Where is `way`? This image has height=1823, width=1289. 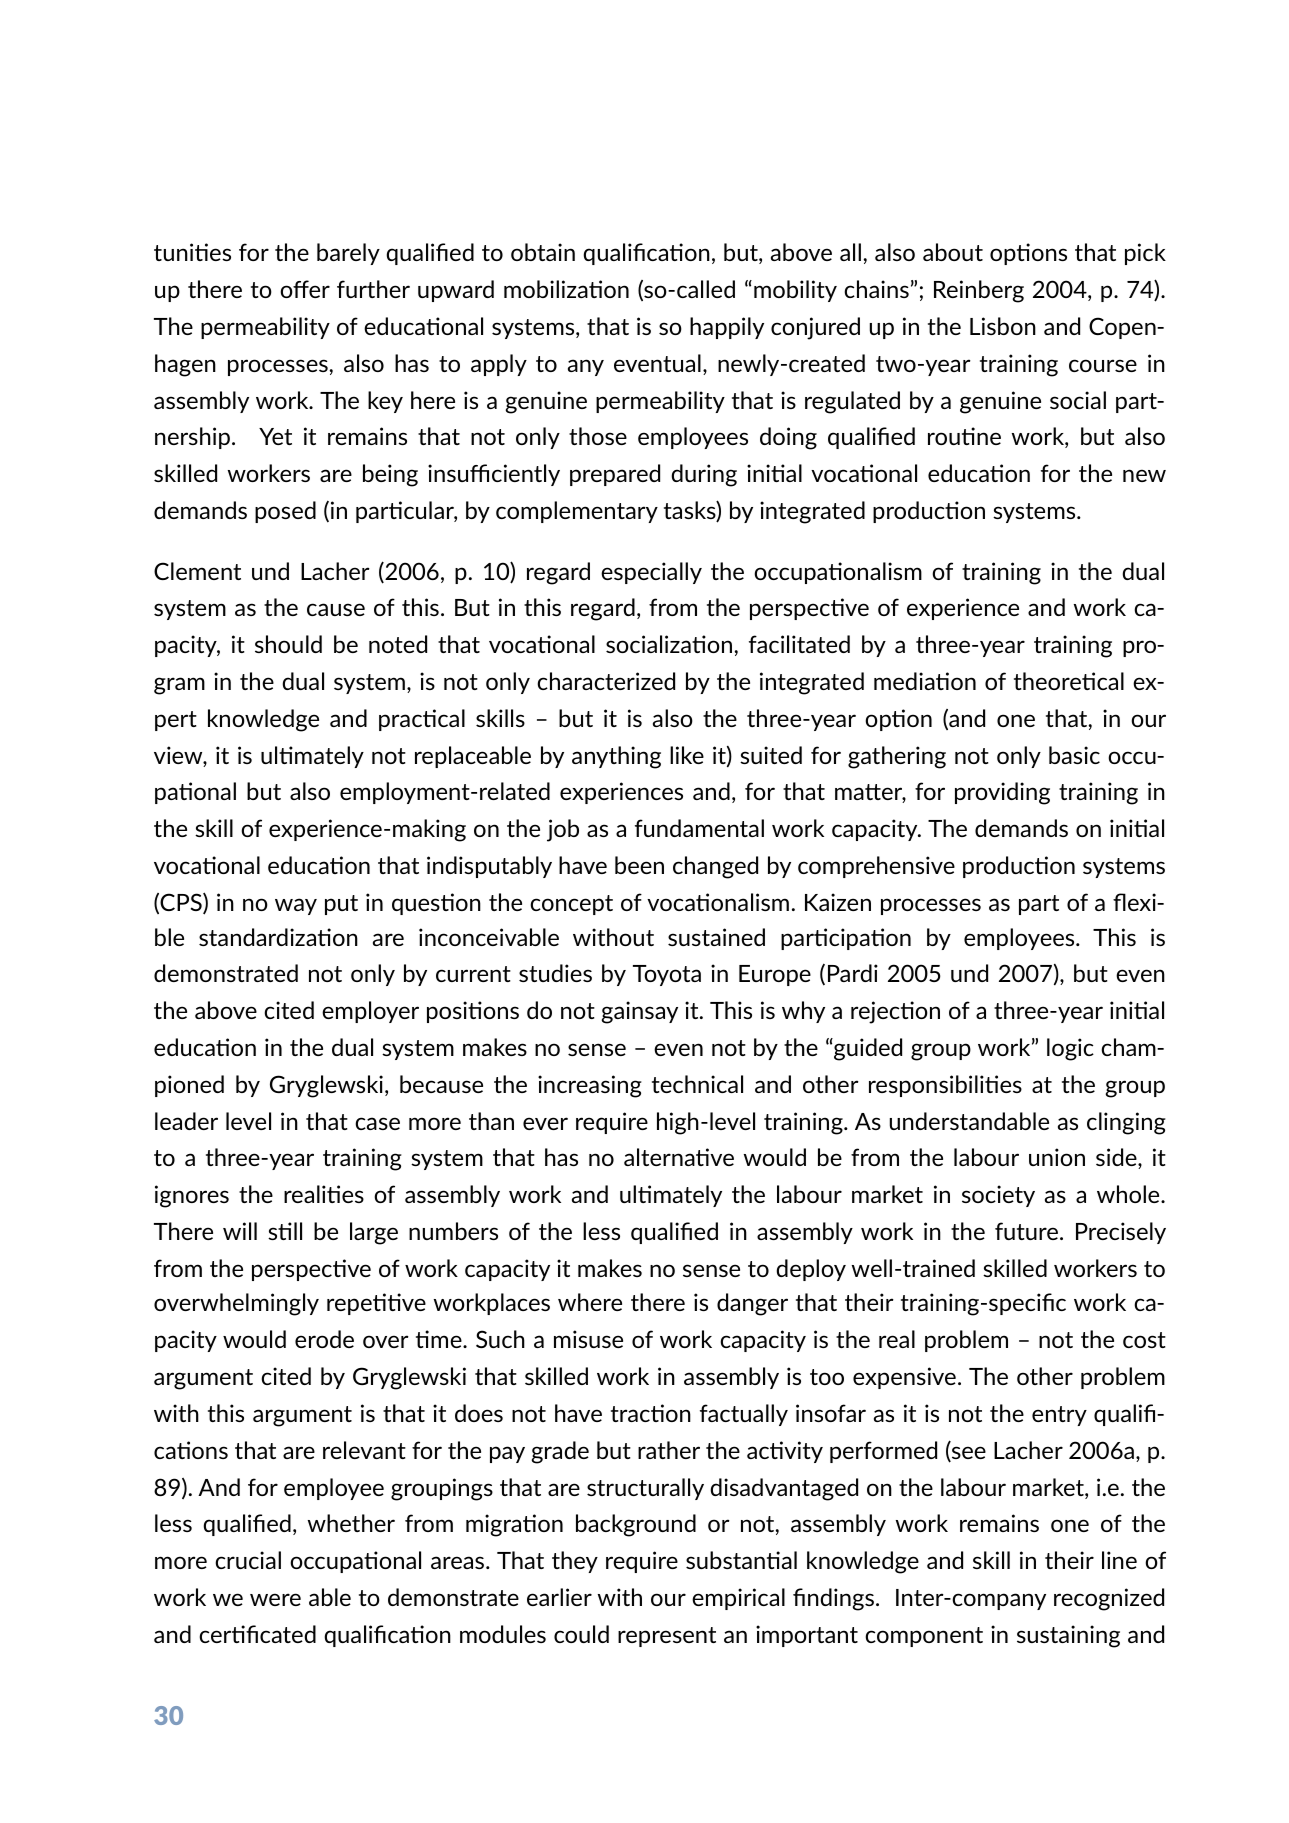
way is located at coordinates (296, 906).
